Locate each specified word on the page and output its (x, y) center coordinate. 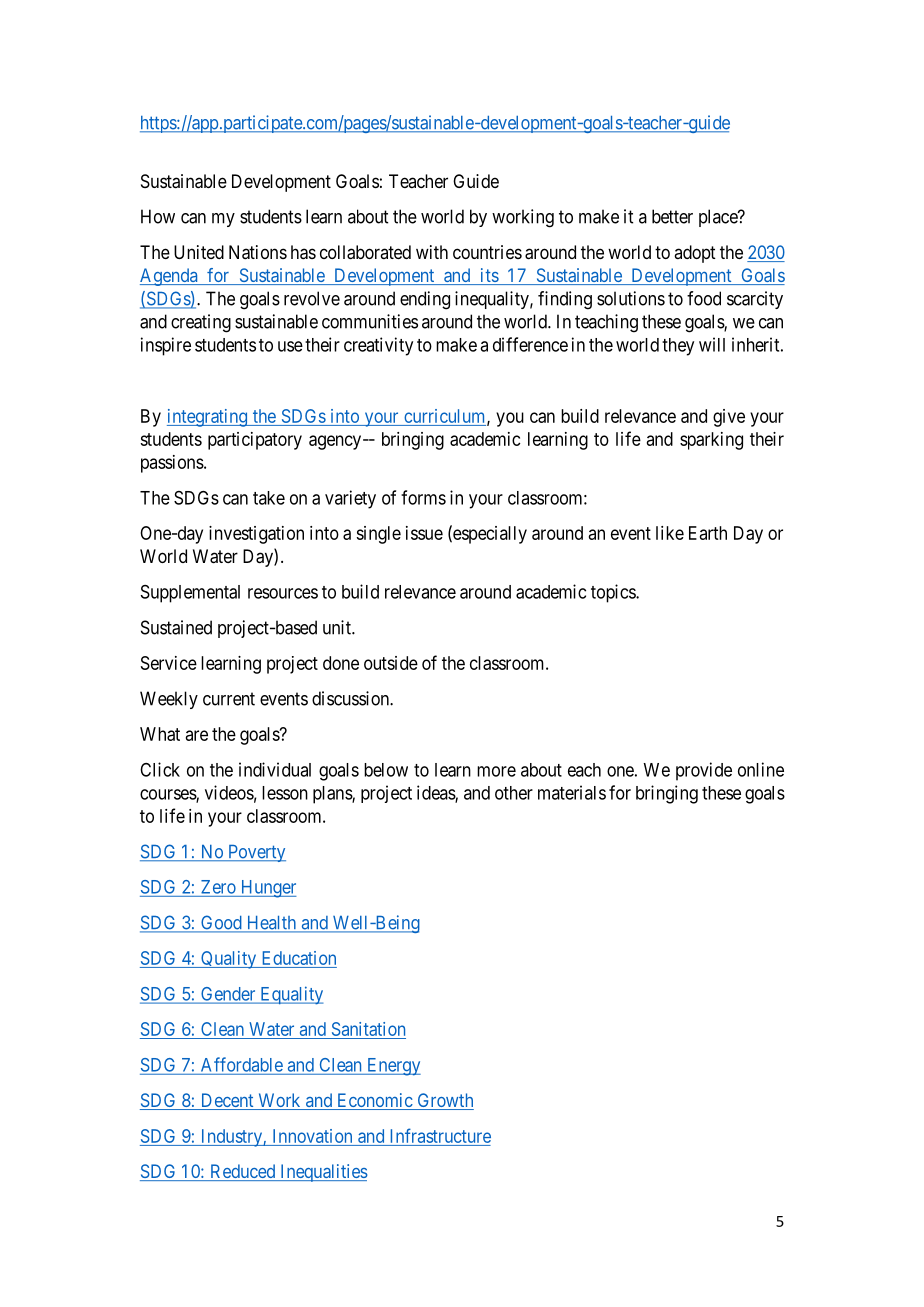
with (432, 252)
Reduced (243, 1172)
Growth (444, 1101)
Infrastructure (441, 1135)
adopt (695, 254)
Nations (258, 252)
